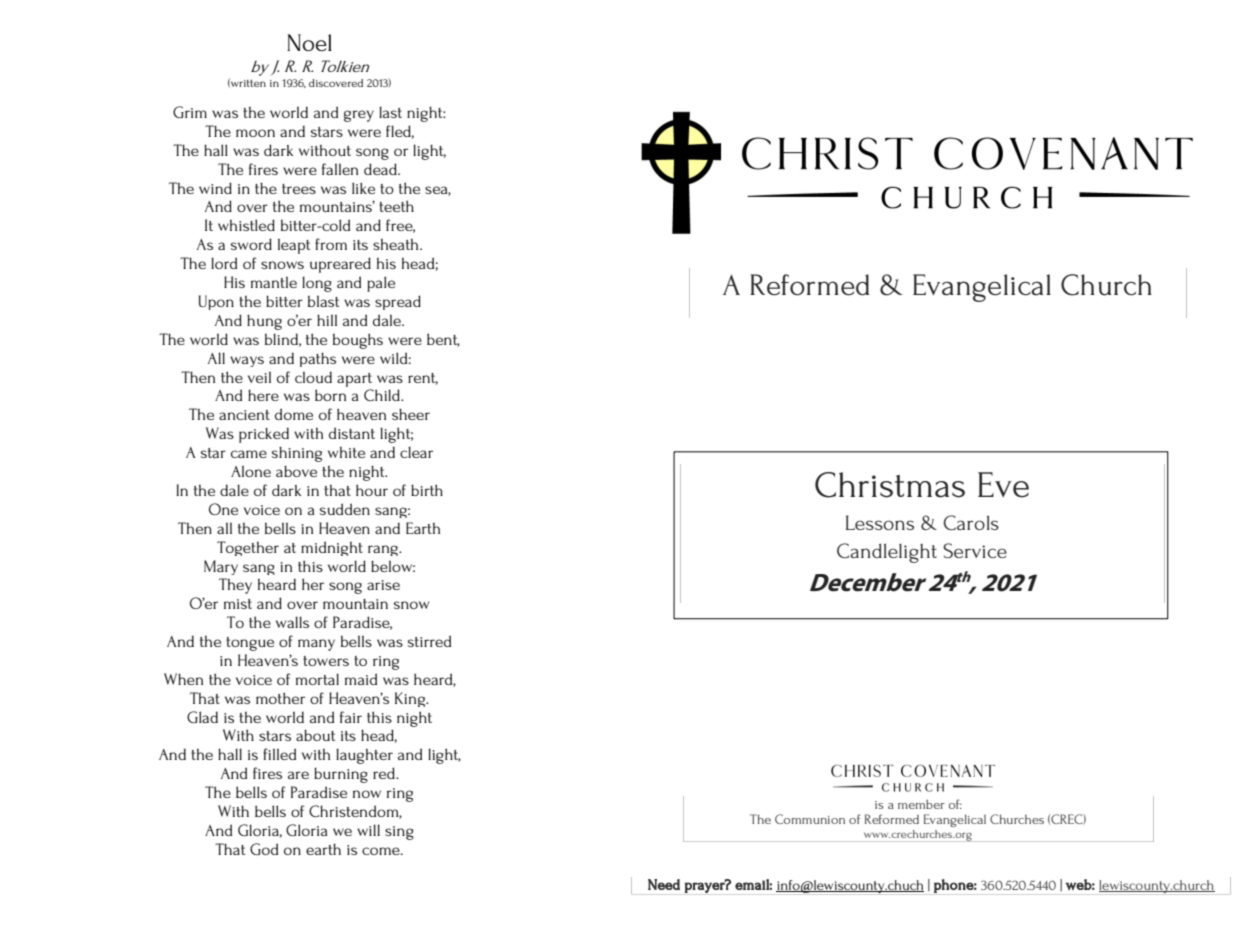 This document has height=952, width=1233. What do you see at coordinates (309, 42) in the document?
I see `Noel` at bounding box center [309, 42].
